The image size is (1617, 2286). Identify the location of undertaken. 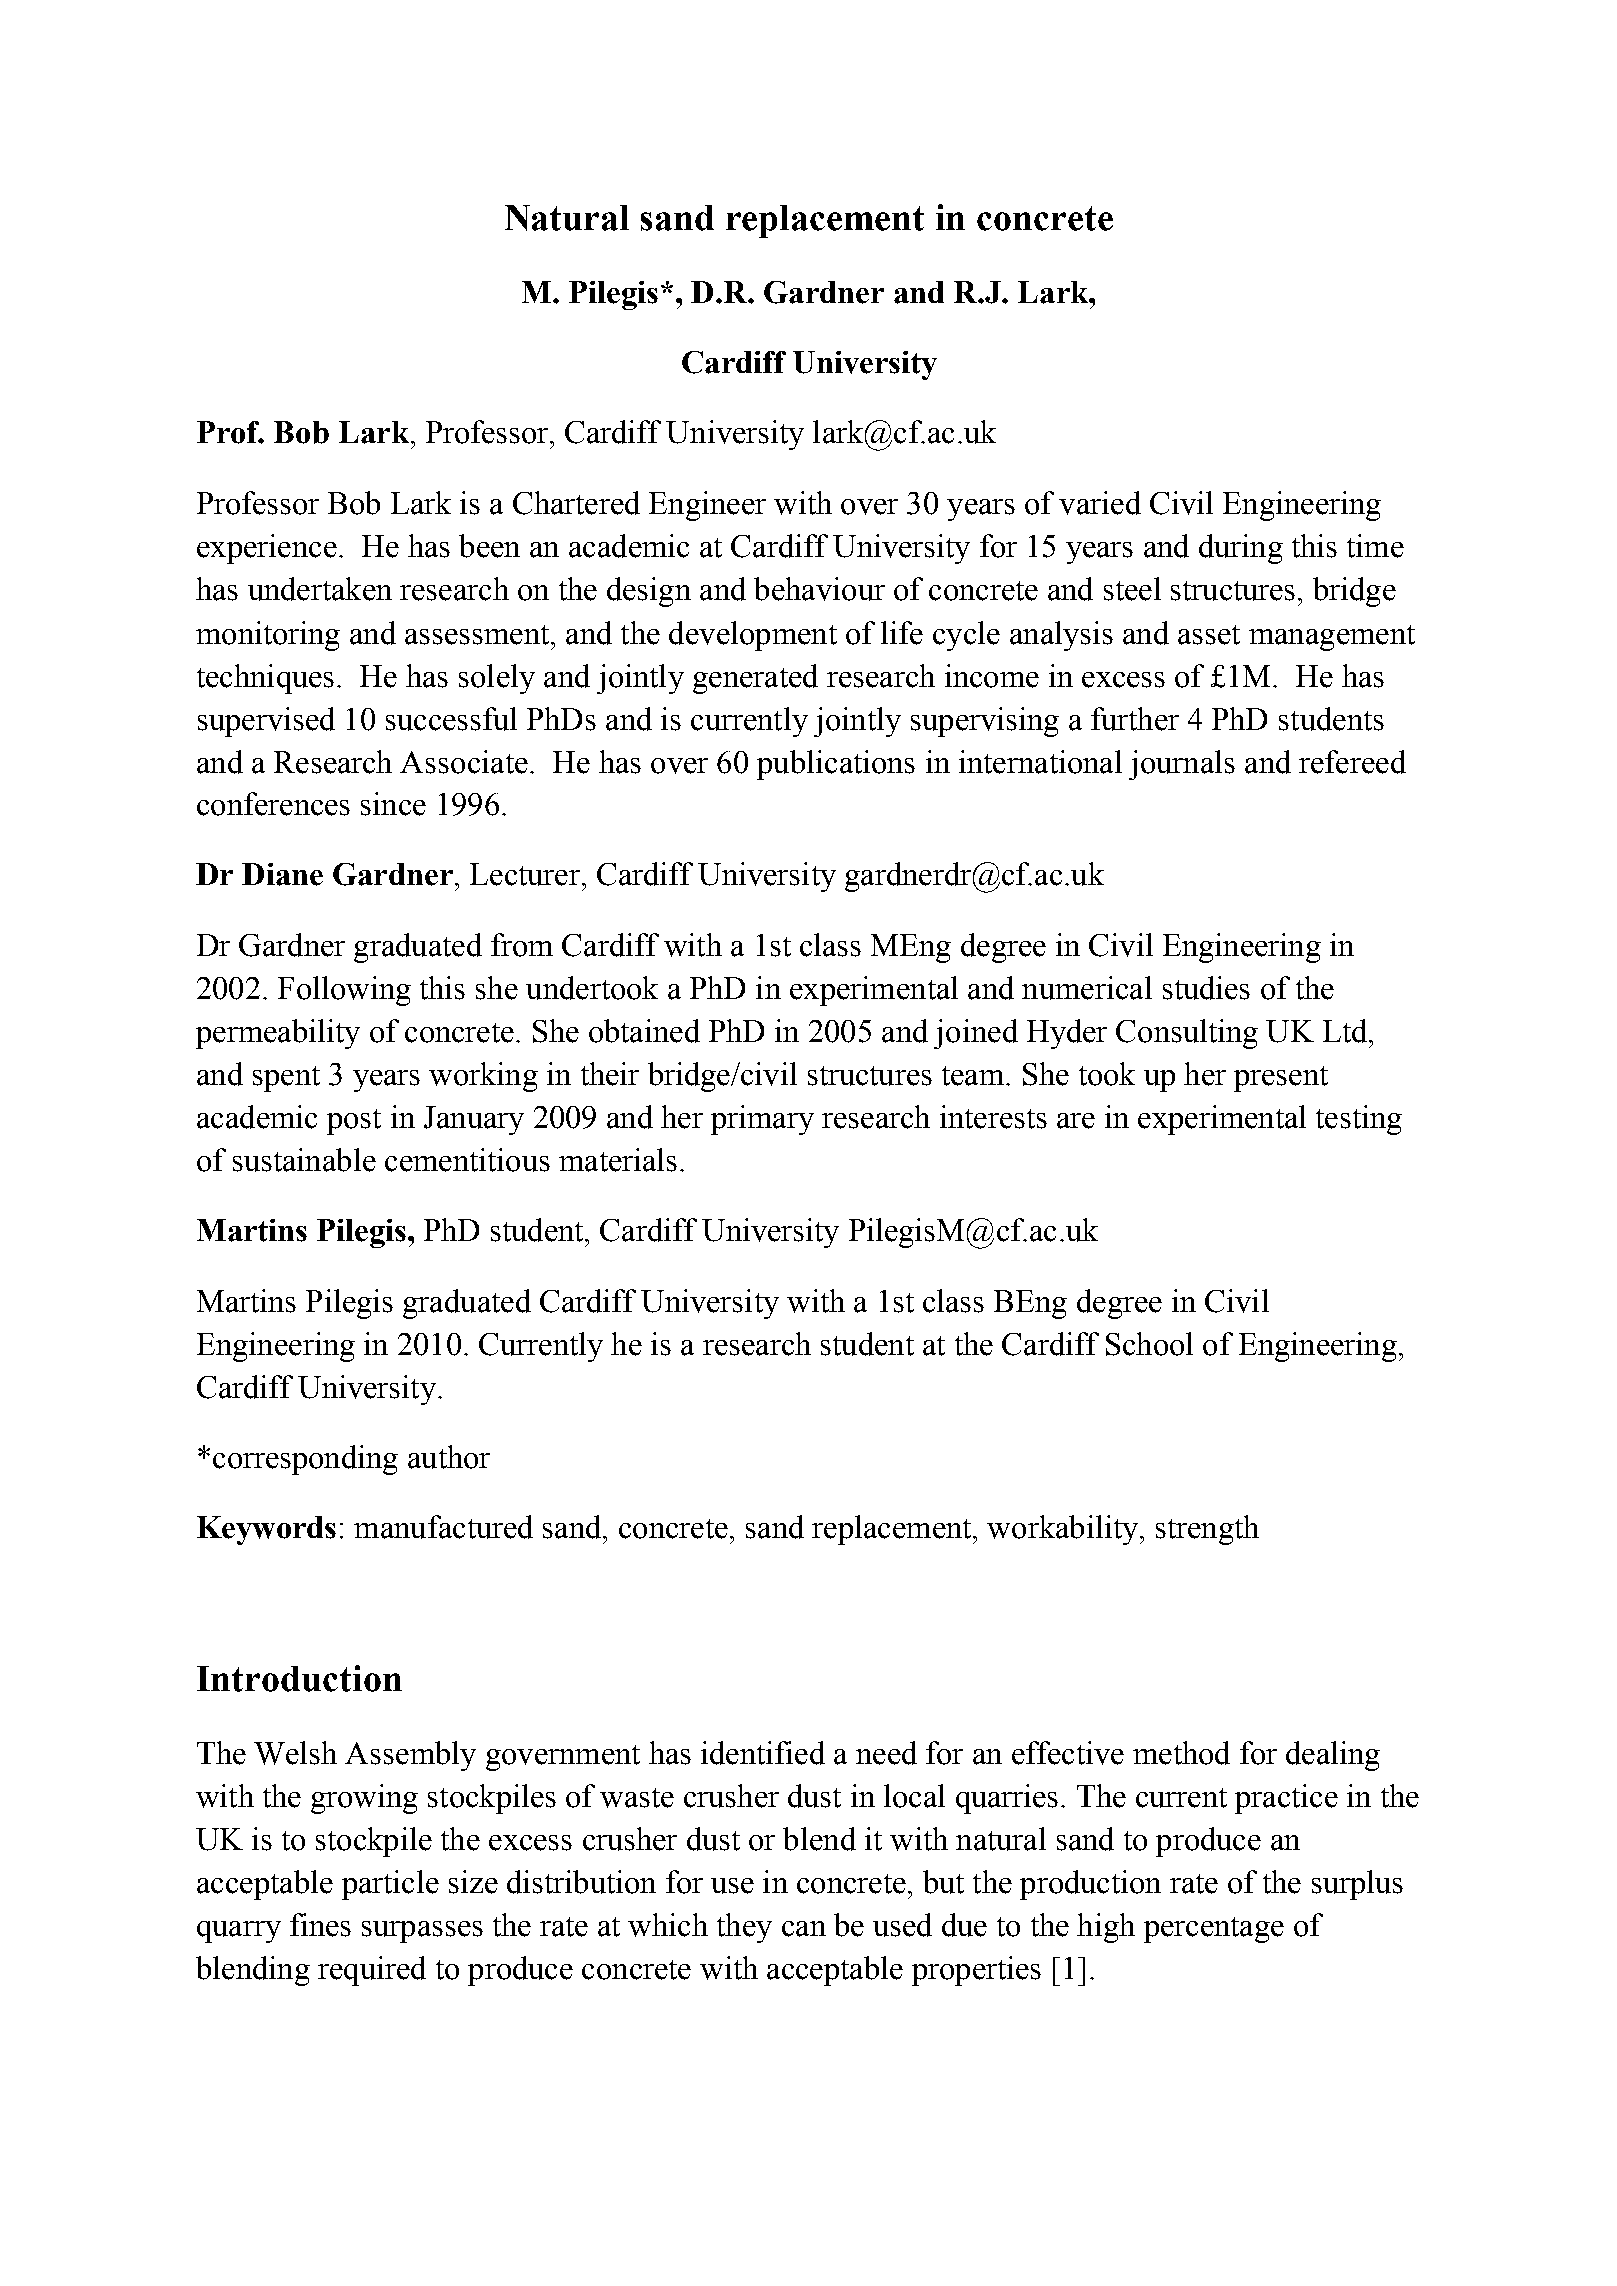
(320, 589).
